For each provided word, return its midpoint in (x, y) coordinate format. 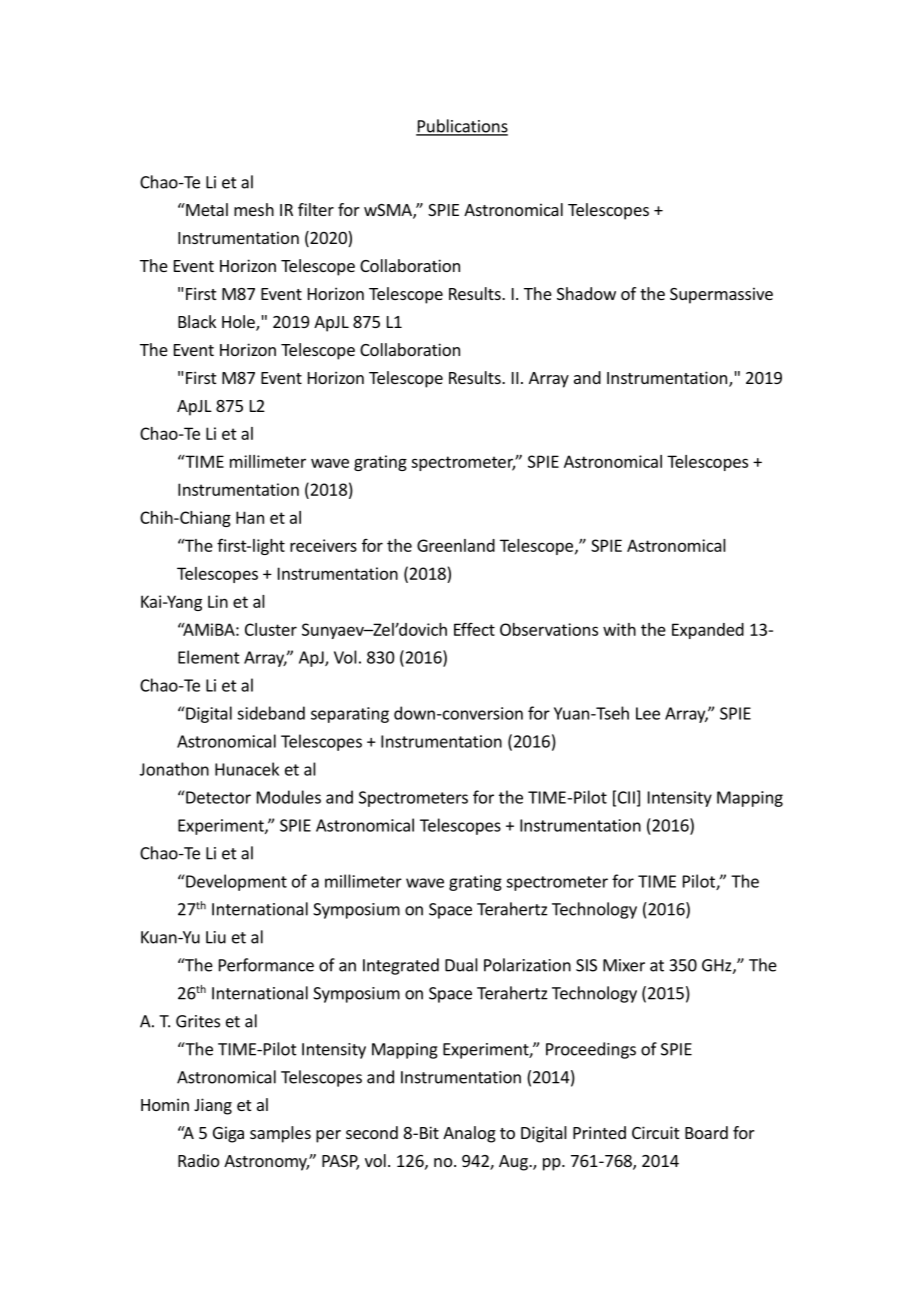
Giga (228, 1134)
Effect (474, 629)
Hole (239, 323)
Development (235, 882)
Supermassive (721, 295)
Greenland (456, 545)
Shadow (586, 293)
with (619, 629)
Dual (461, 965)
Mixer (624, 965)
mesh (254, 209)
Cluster (271, 629)
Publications (462, 127)
